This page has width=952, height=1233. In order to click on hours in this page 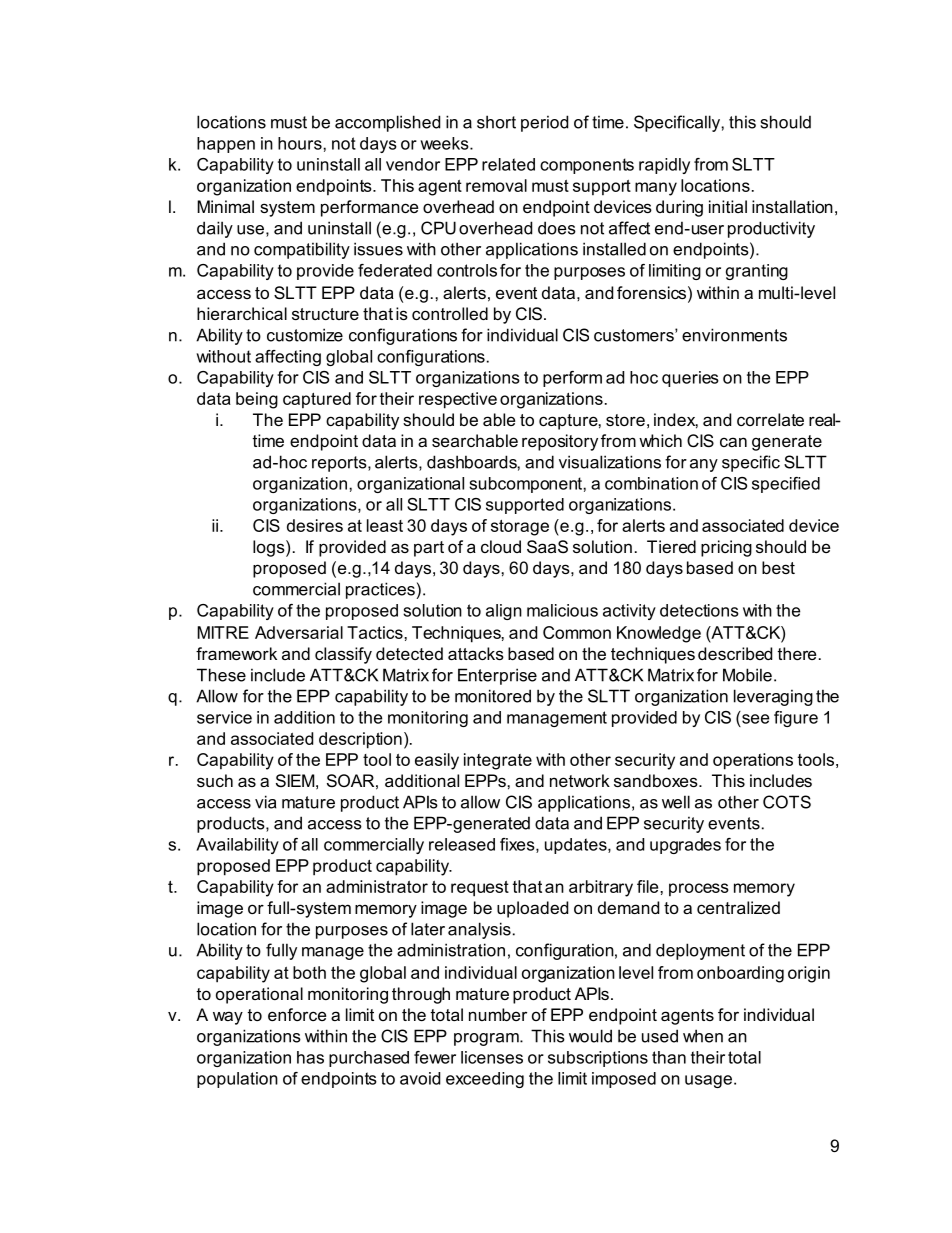, I will do `click(301, 143)`.
